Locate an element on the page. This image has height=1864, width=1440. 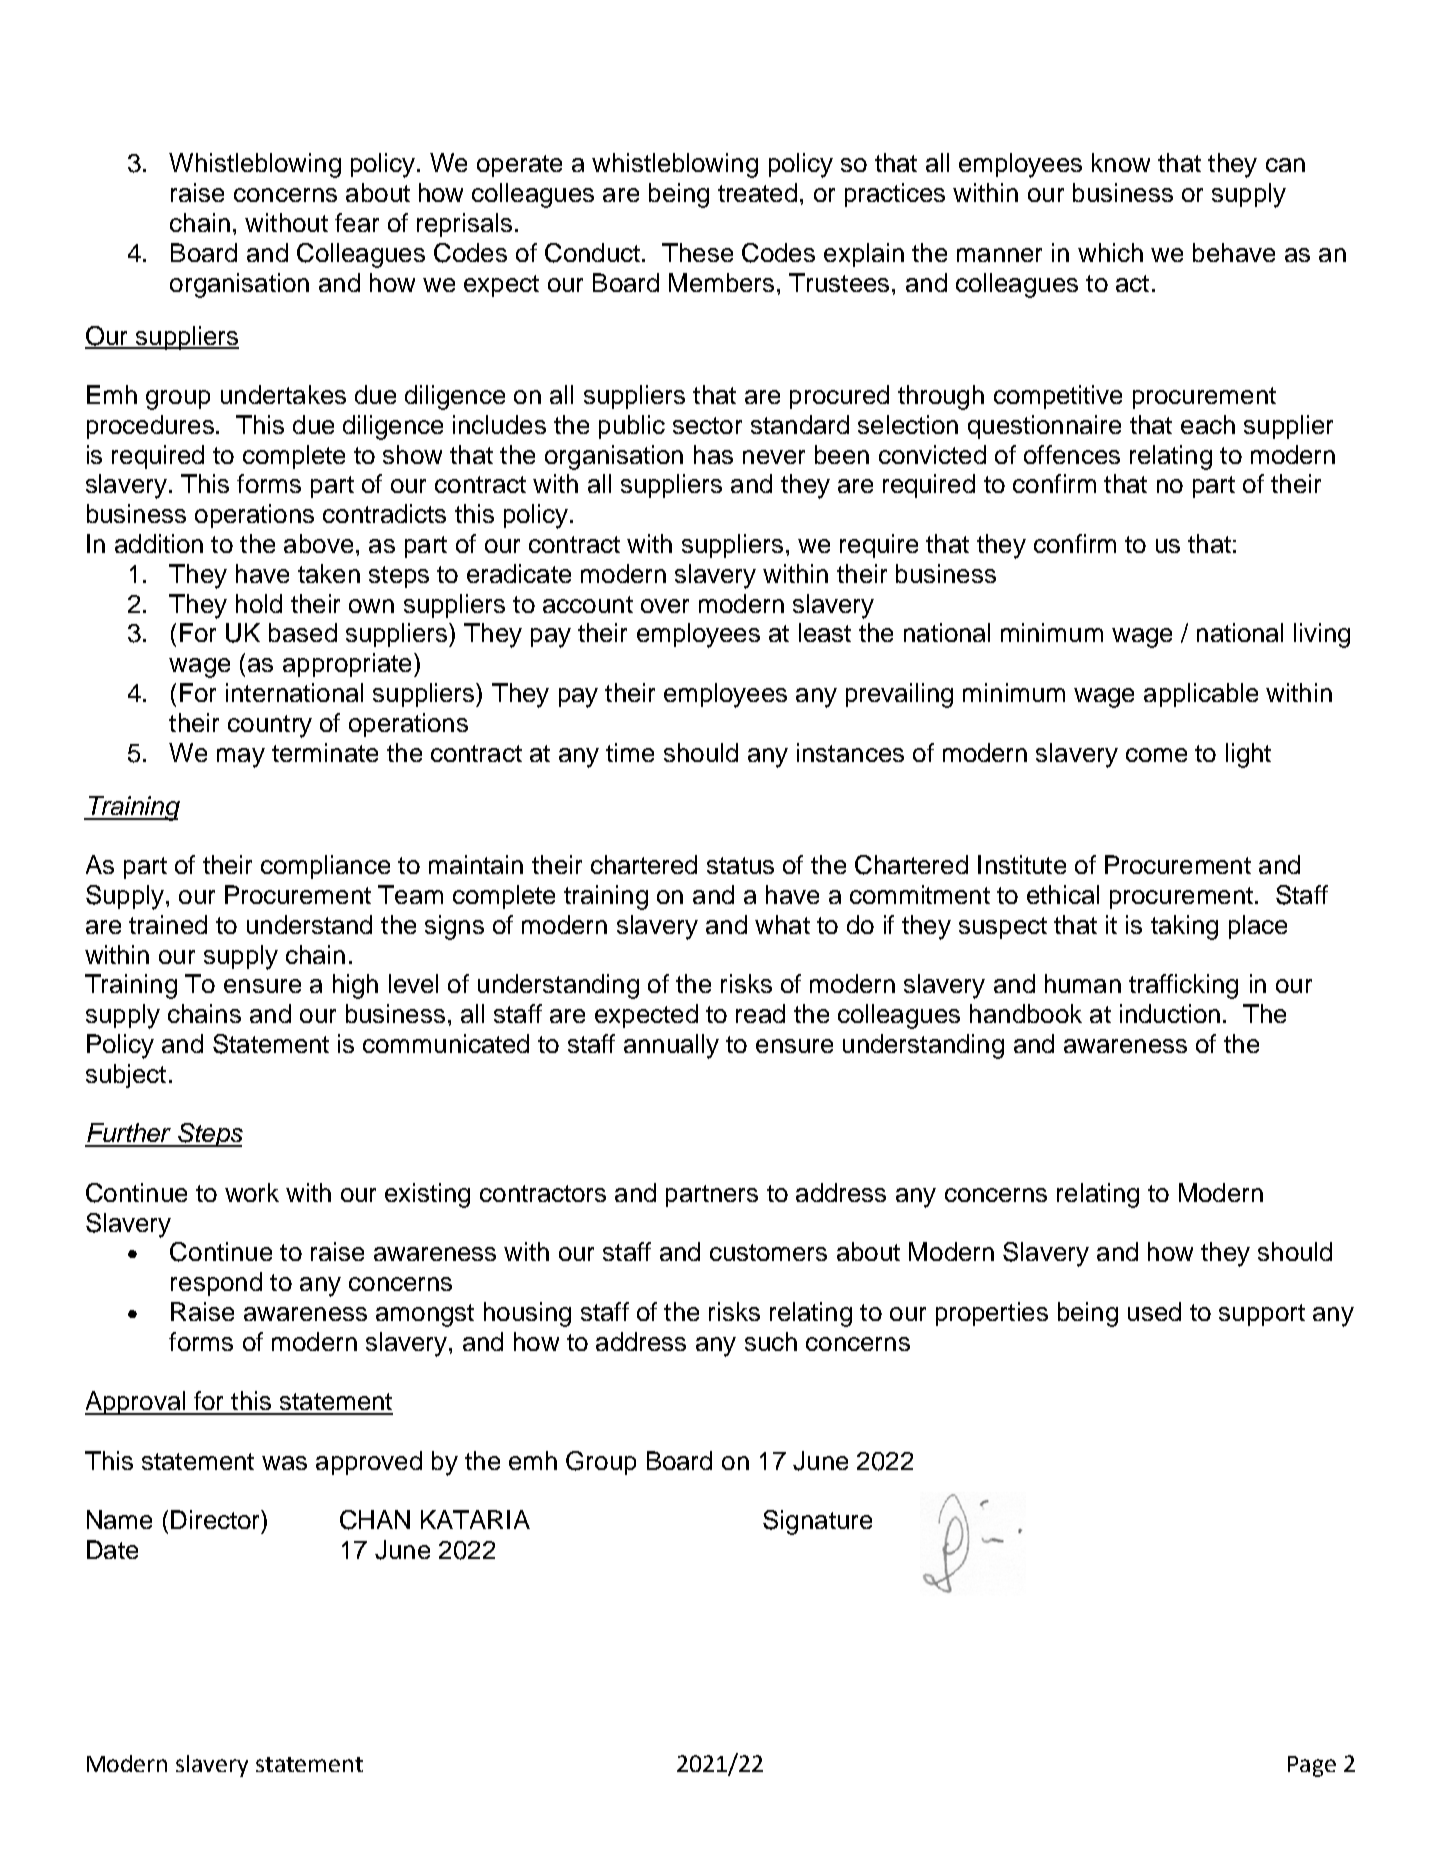
Date is located at coordinates (112, 1549).
